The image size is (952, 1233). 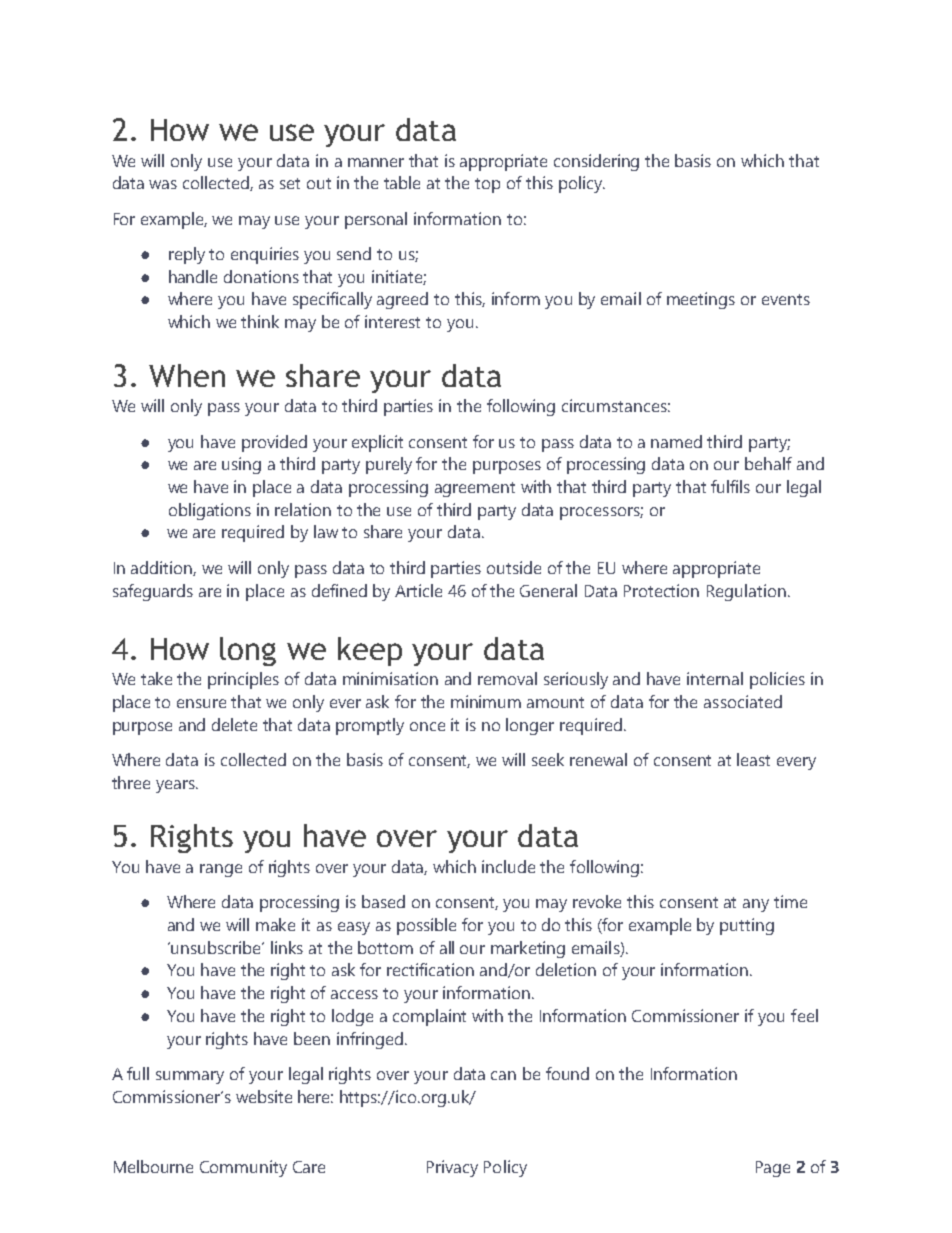 I want to click on Privacy, so click(x=452, y=1168).
